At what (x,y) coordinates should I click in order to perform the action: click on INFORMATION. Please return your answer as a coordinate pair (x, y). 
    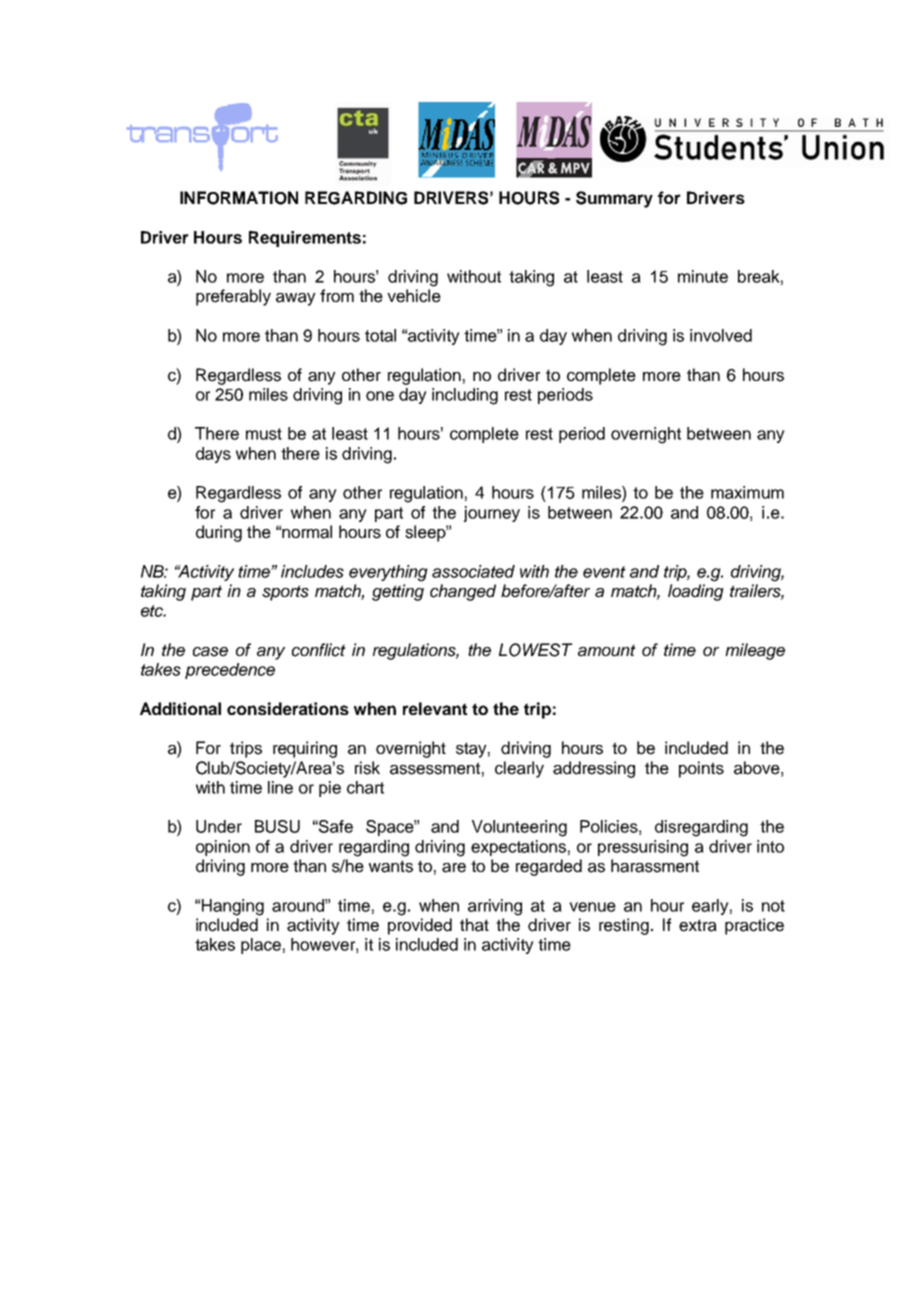
    Looking at the image, I should click on (239, 198).
